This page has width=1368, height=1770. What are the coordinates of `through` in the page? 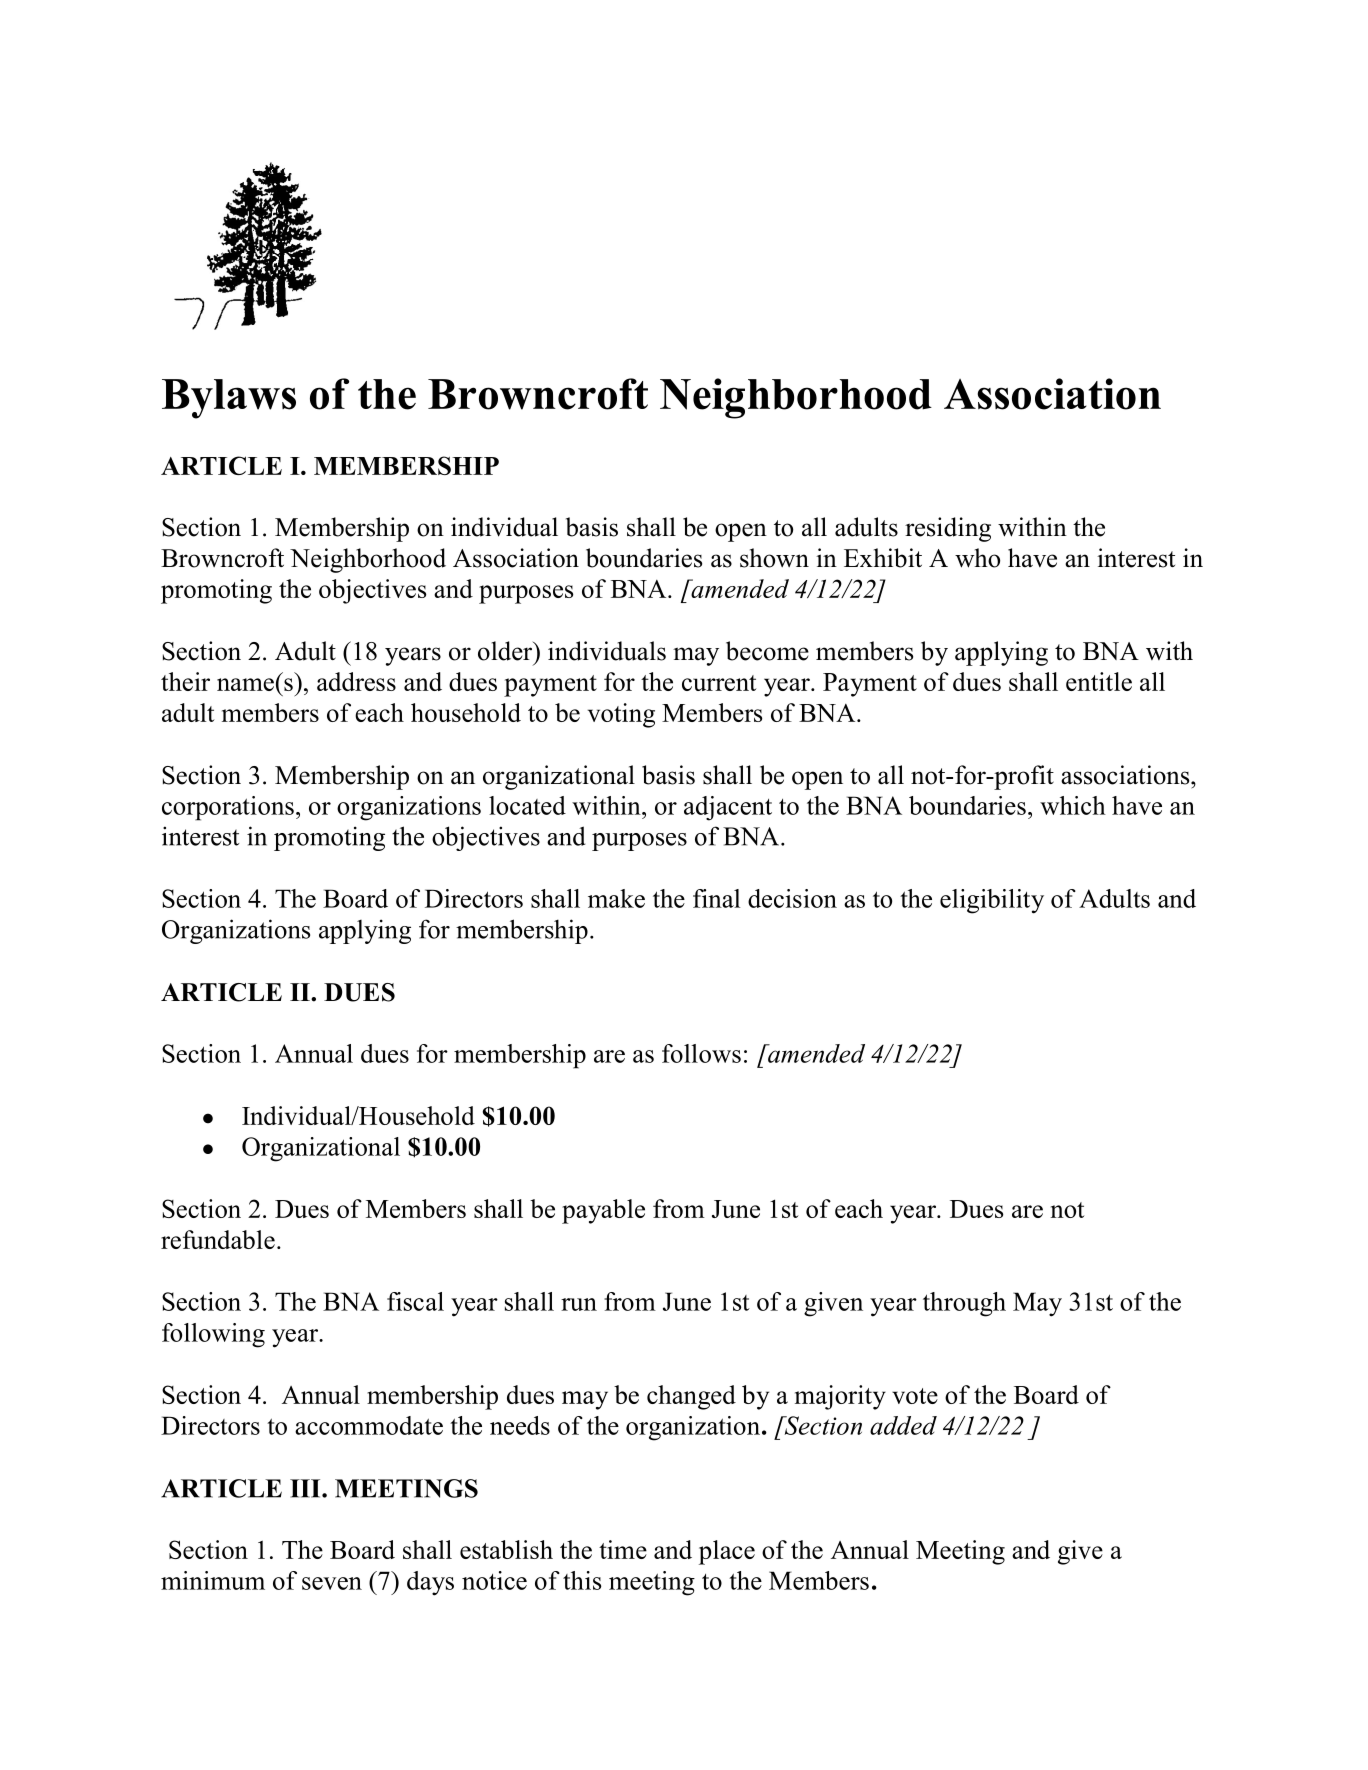 It's located at (964, 1304).
